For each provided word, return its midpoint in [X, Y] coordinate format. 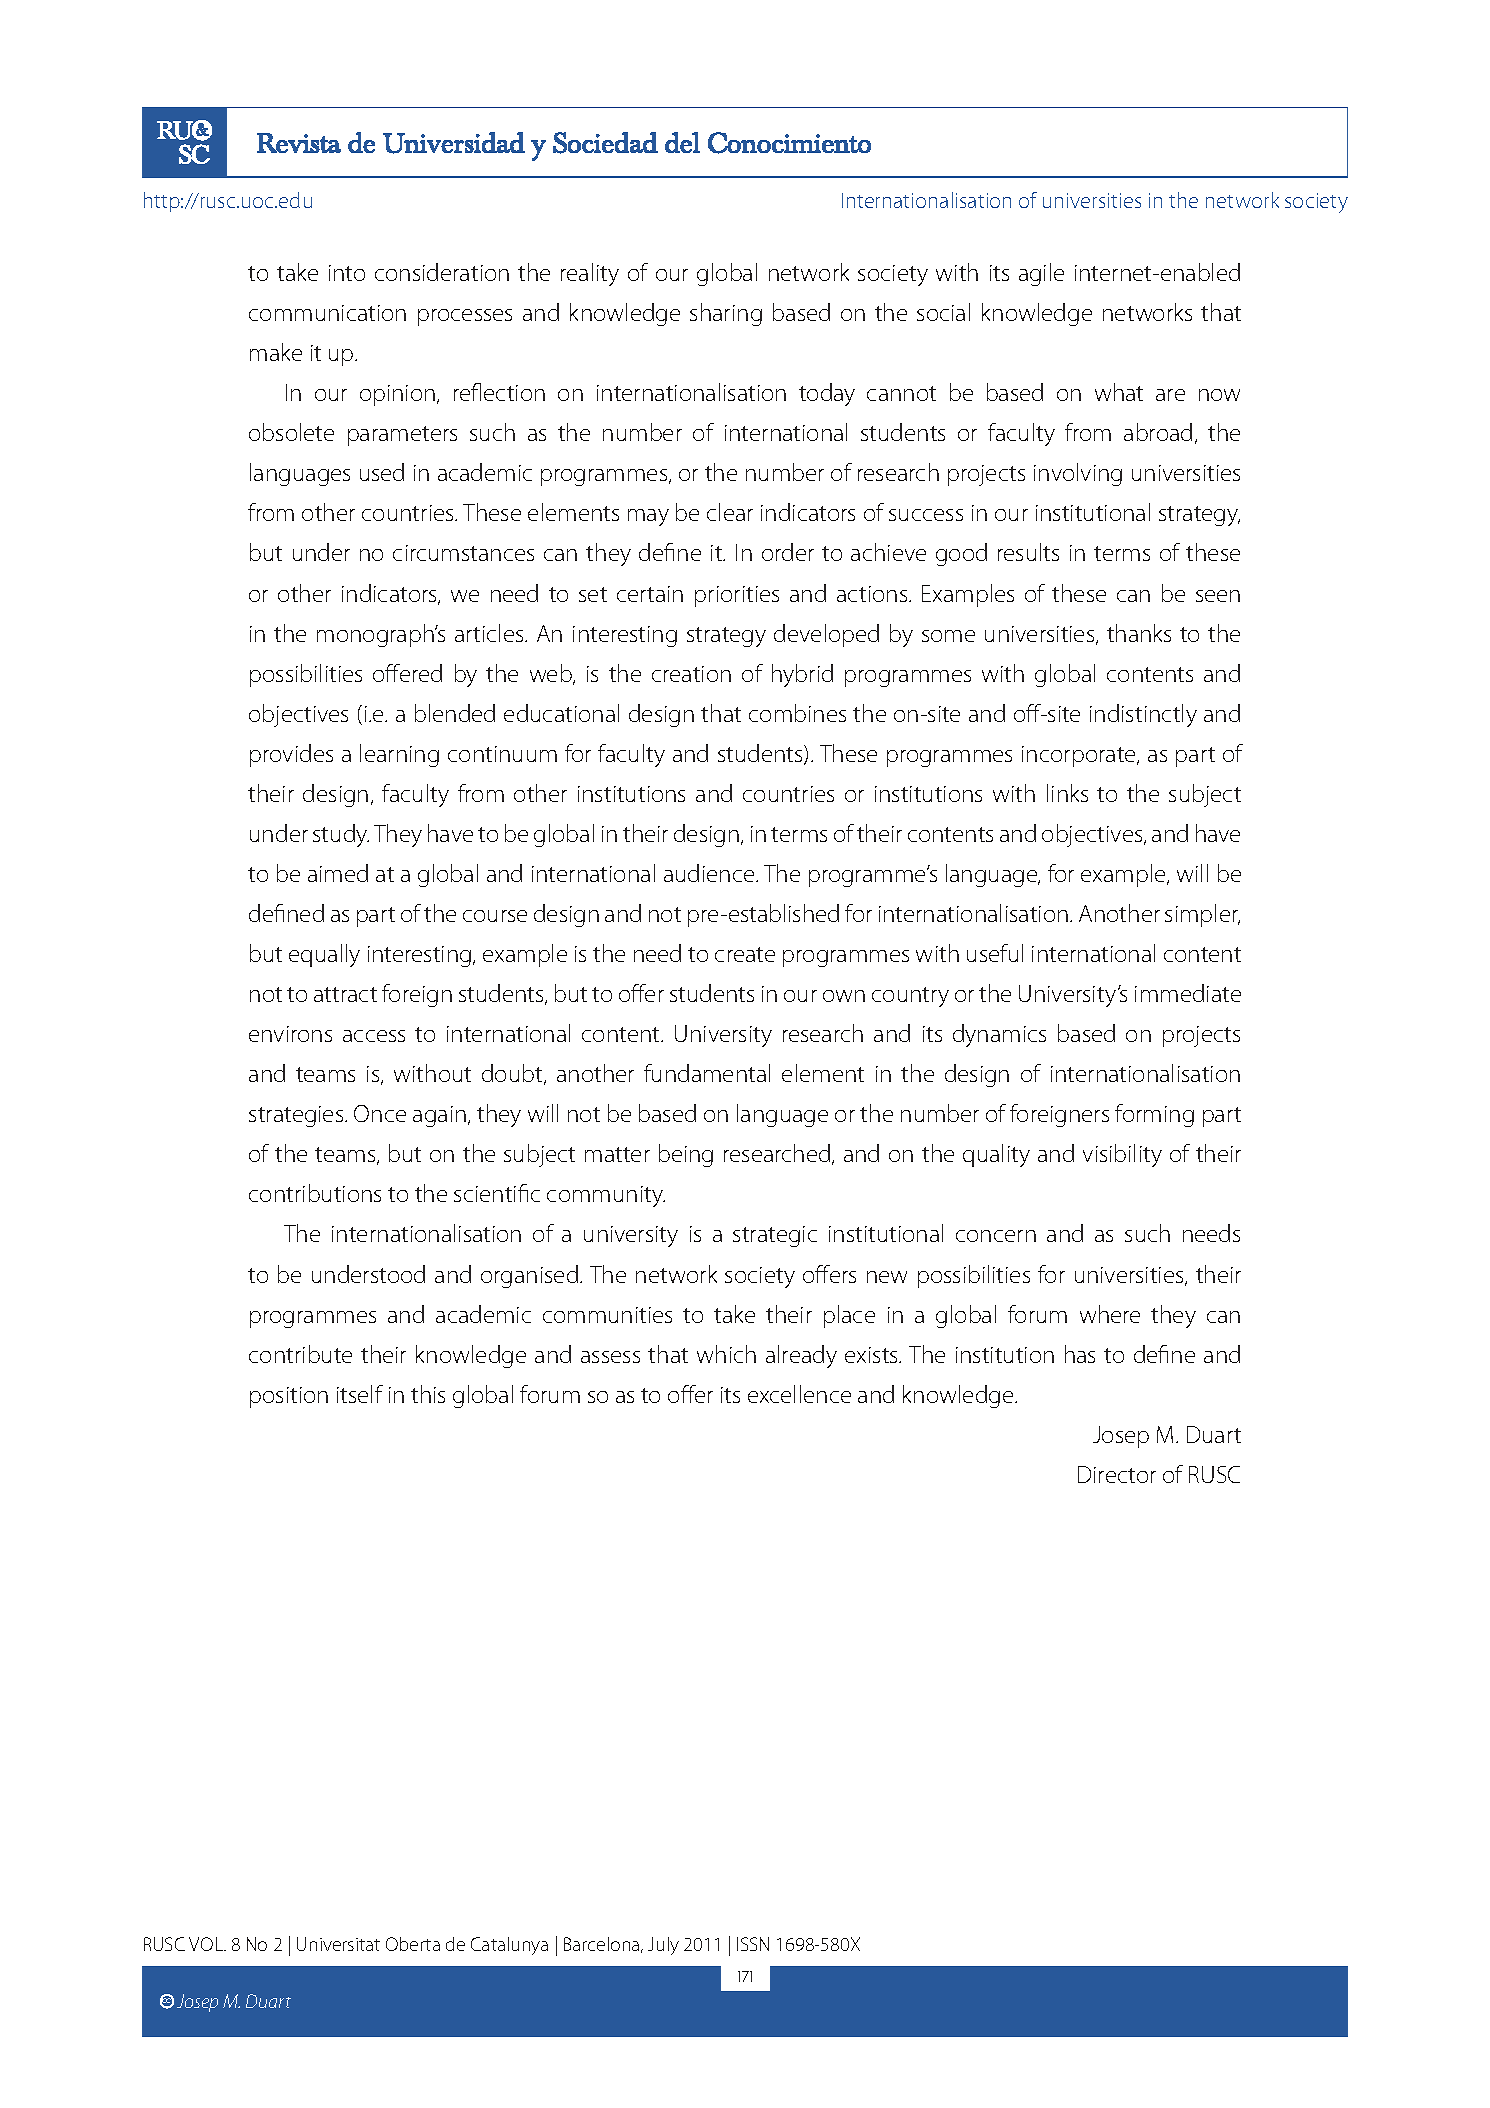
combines [797, 713]
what [1119, 392]
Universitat [338, 1944]
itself [360, 1394]
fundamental [707, 1073]
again [439, 1116]
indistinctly [1143, 715]
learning [399, 755]
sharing [726, 314]
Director [1117, 1474]
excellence [799, 1394]
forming [1154, 1115]
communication [327, 313]
